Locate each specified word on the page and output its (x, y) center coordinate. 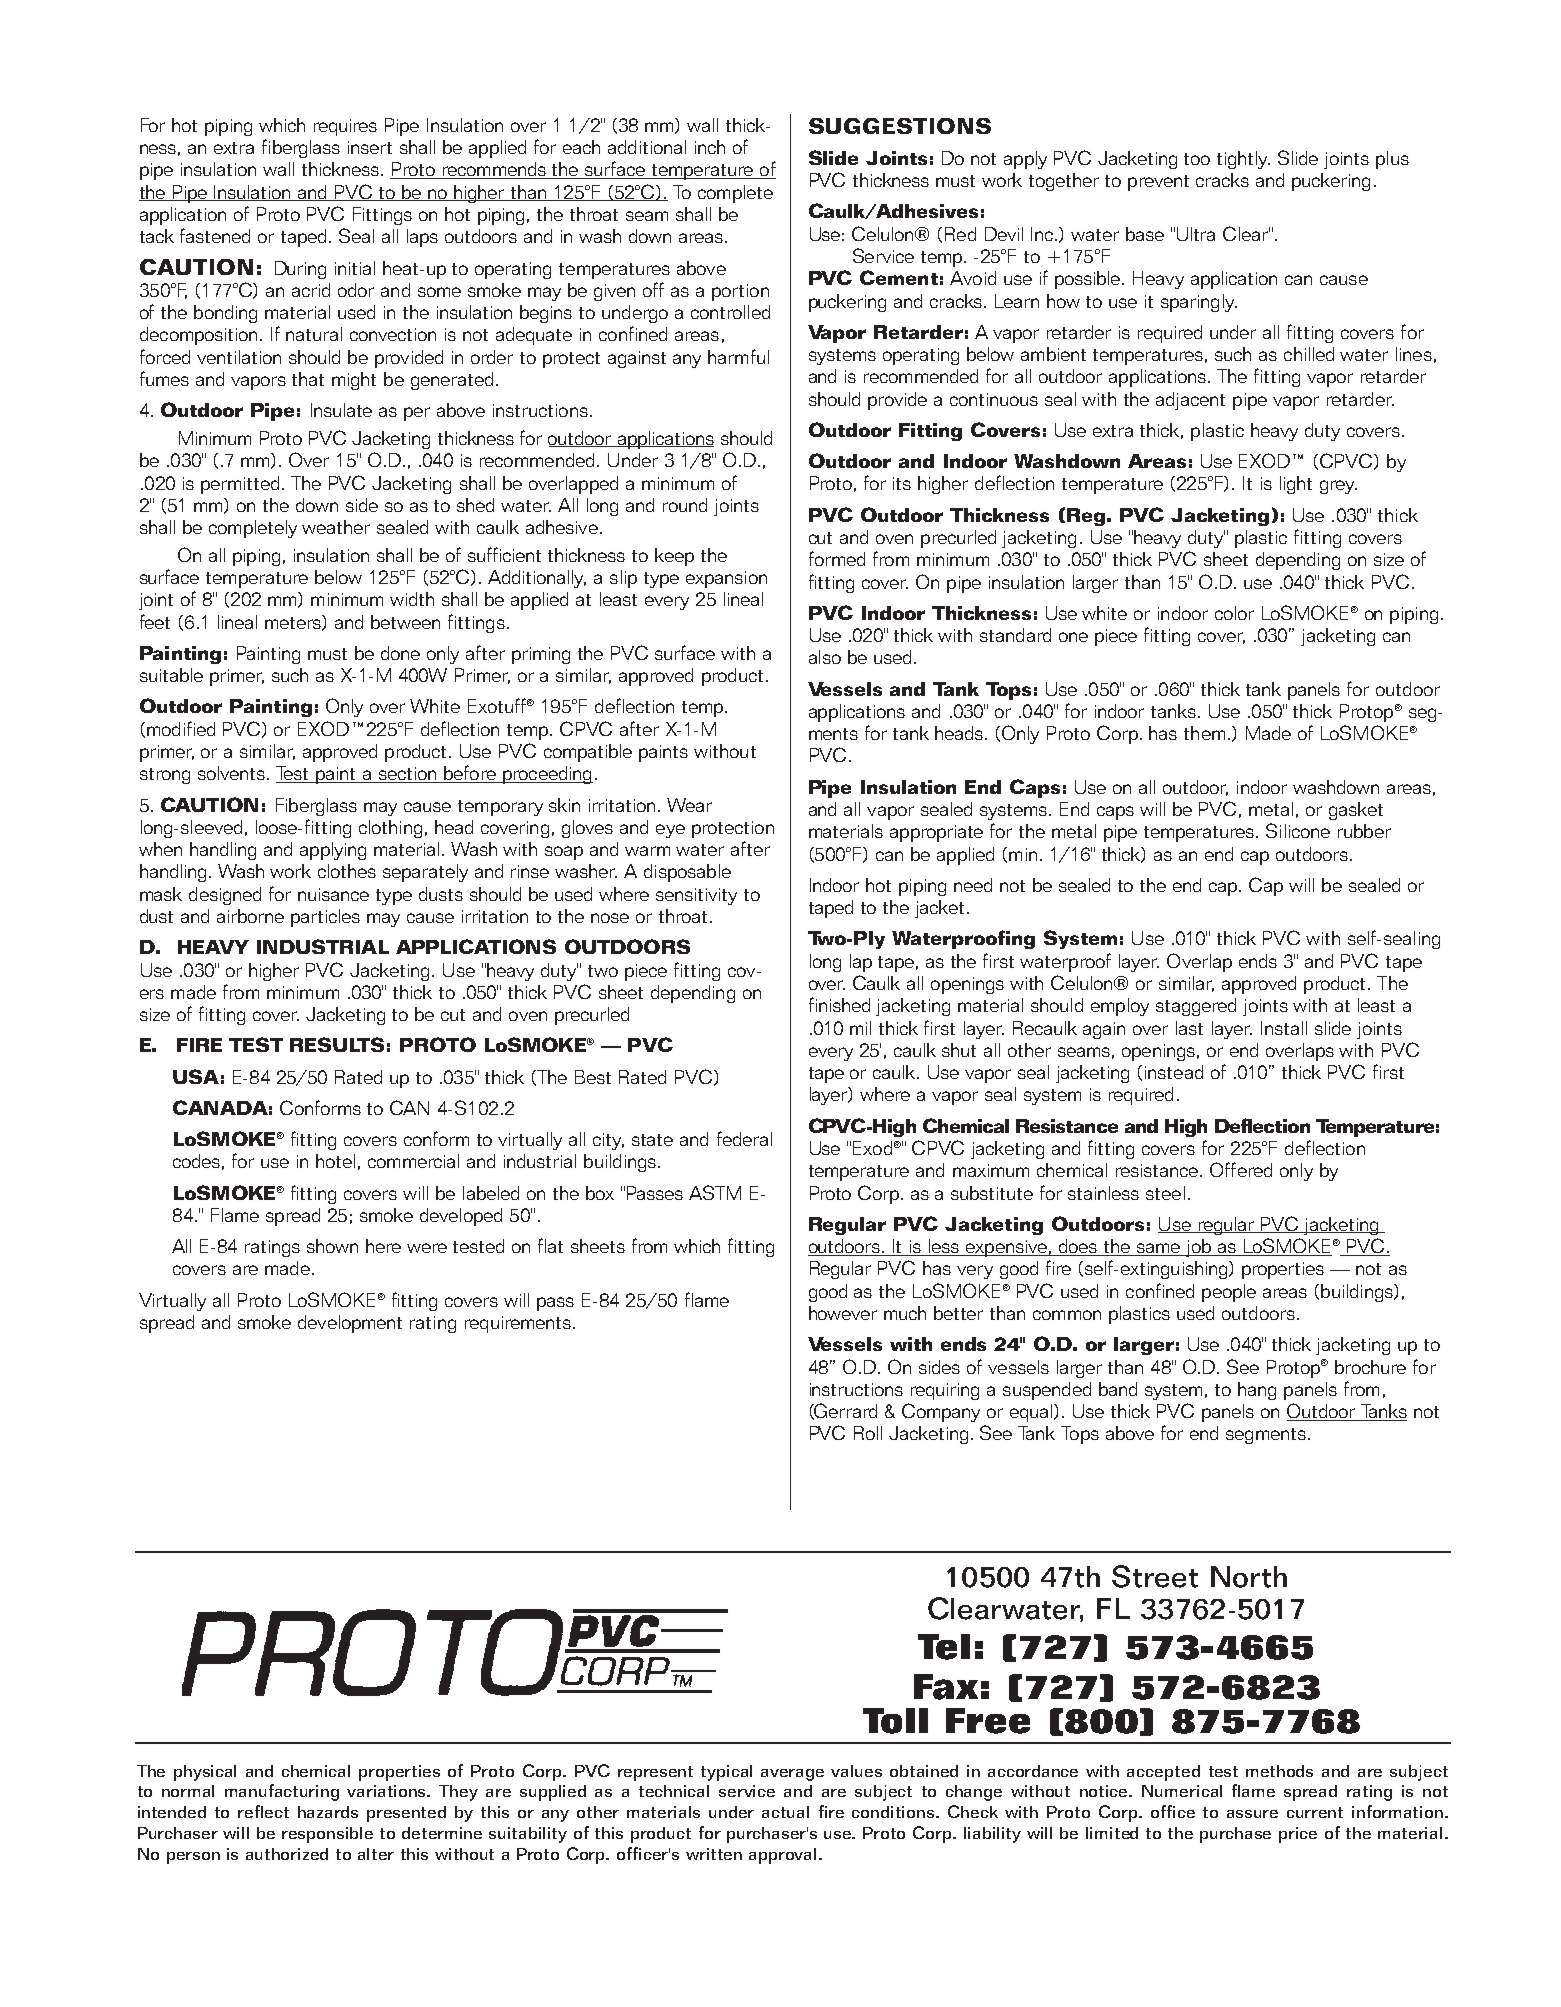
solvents (233, 773)
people (1229, 1293)
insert (370, 147)
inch (710, 147)
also (825, 657)
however (843, 1313)
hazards (328, 1812)
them (1204, 733)
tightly (1243, 160)
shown (332, 1246)
